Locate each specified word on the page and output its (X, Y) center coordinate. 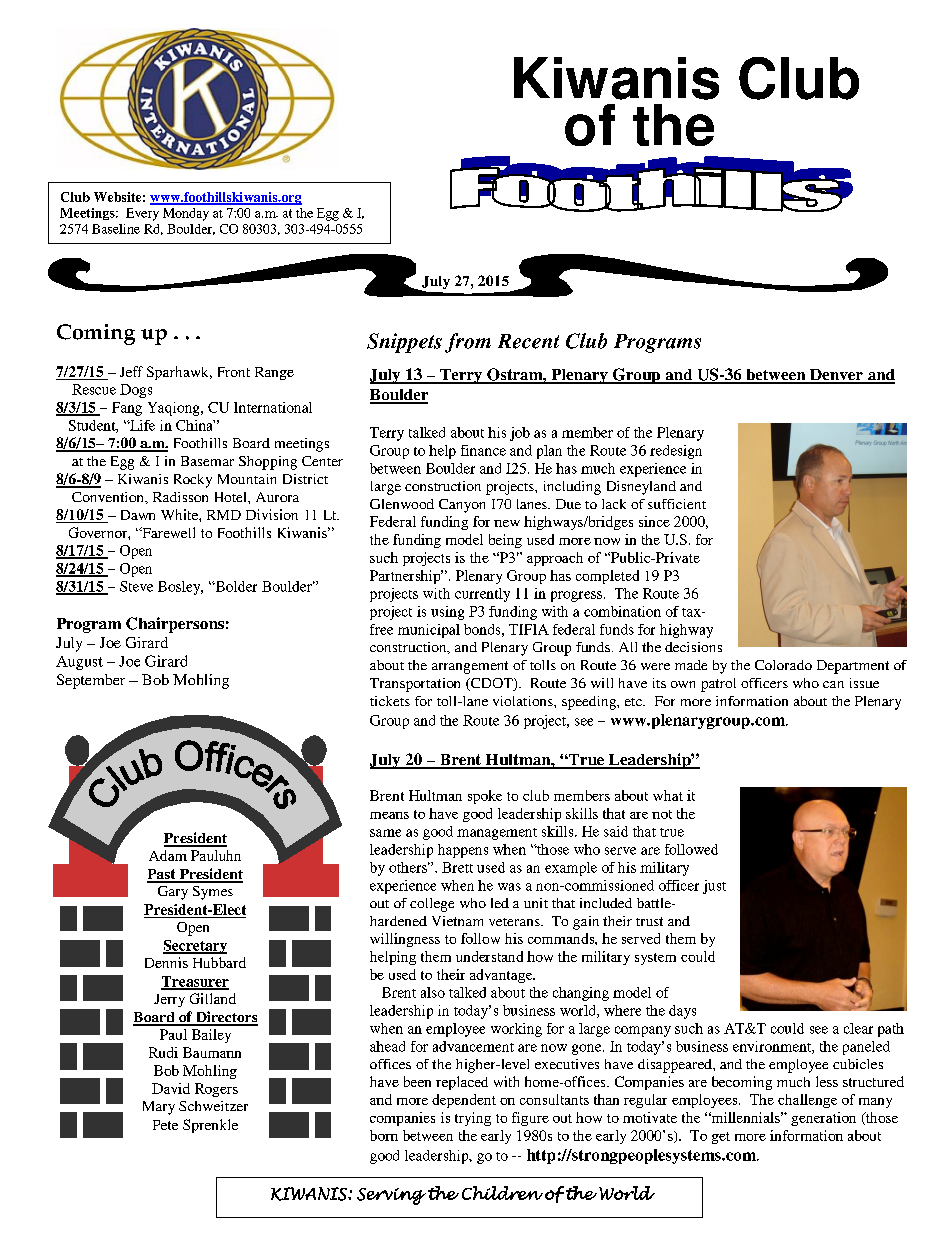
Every (142, 214)
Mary (159, 1108)
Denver (836, 376)
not (662, 814)
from (468, 343)
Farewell (167, 532)
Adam (168, 855)
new (507, 523)
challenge (807, 1101)
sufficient (677, 504)
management (497, 834)
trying (473, 1119)
